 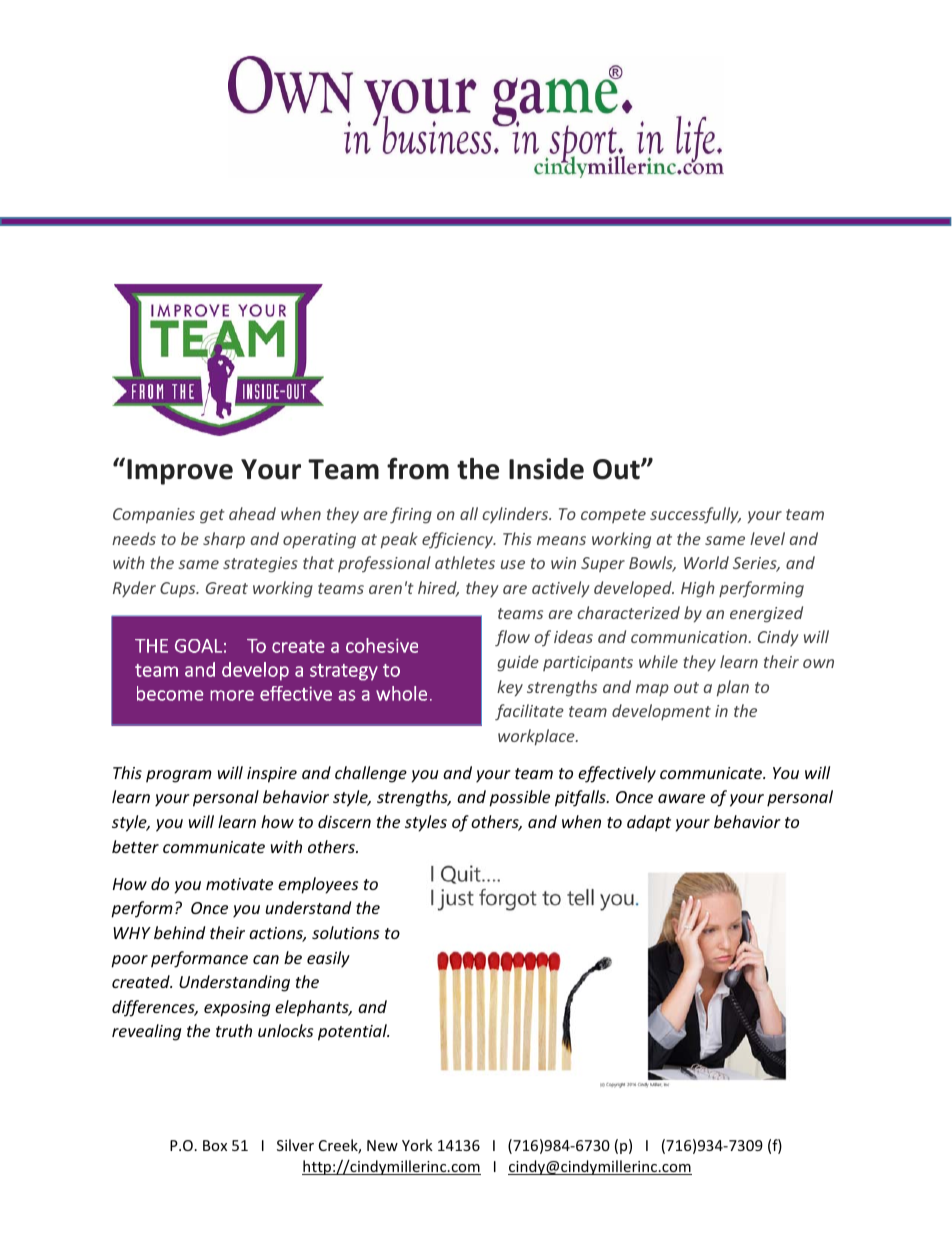 I want to click on cylinders, so click(x=516, y=515).
